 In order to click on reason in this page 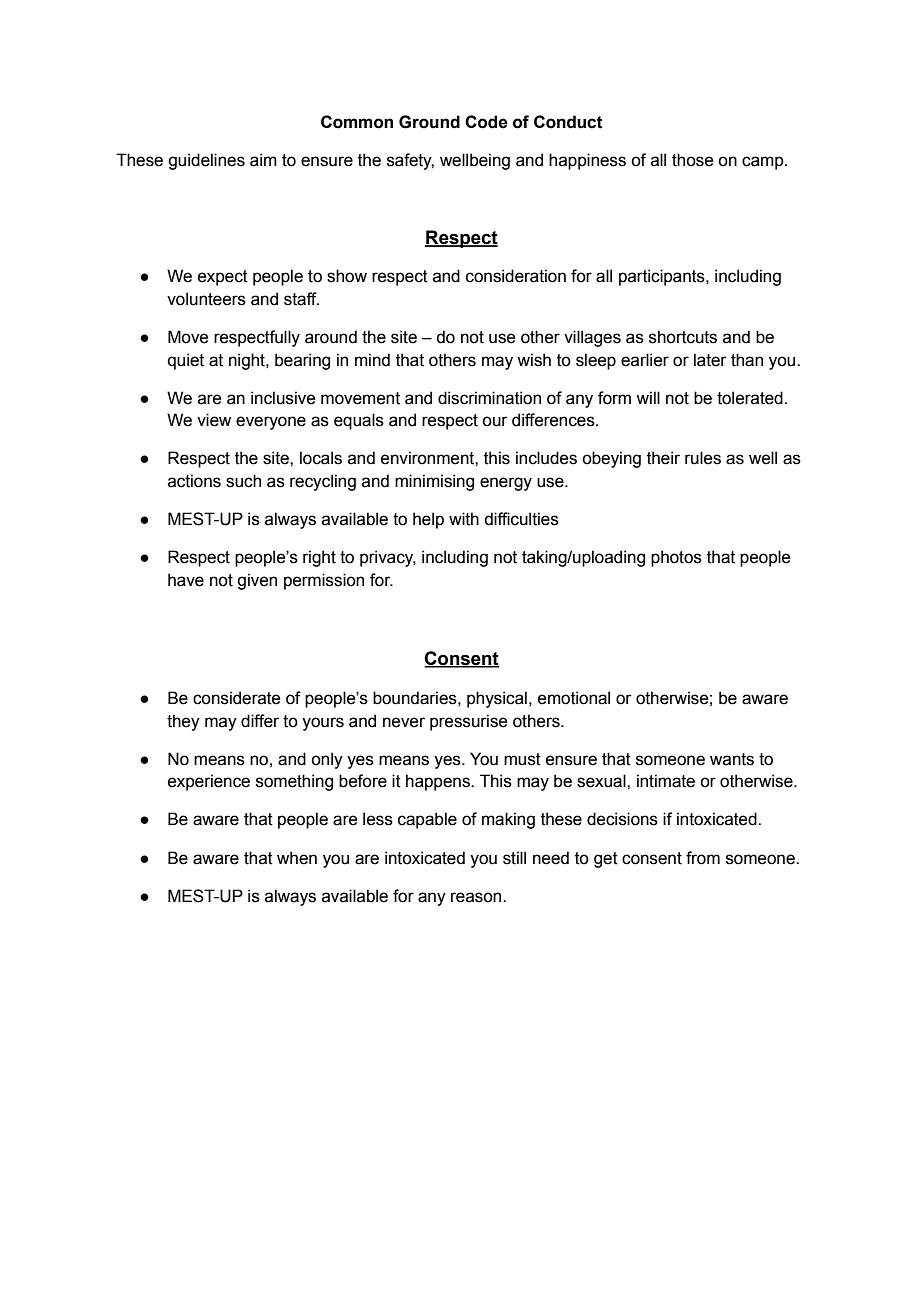, I will do `click(477, 897)`.
